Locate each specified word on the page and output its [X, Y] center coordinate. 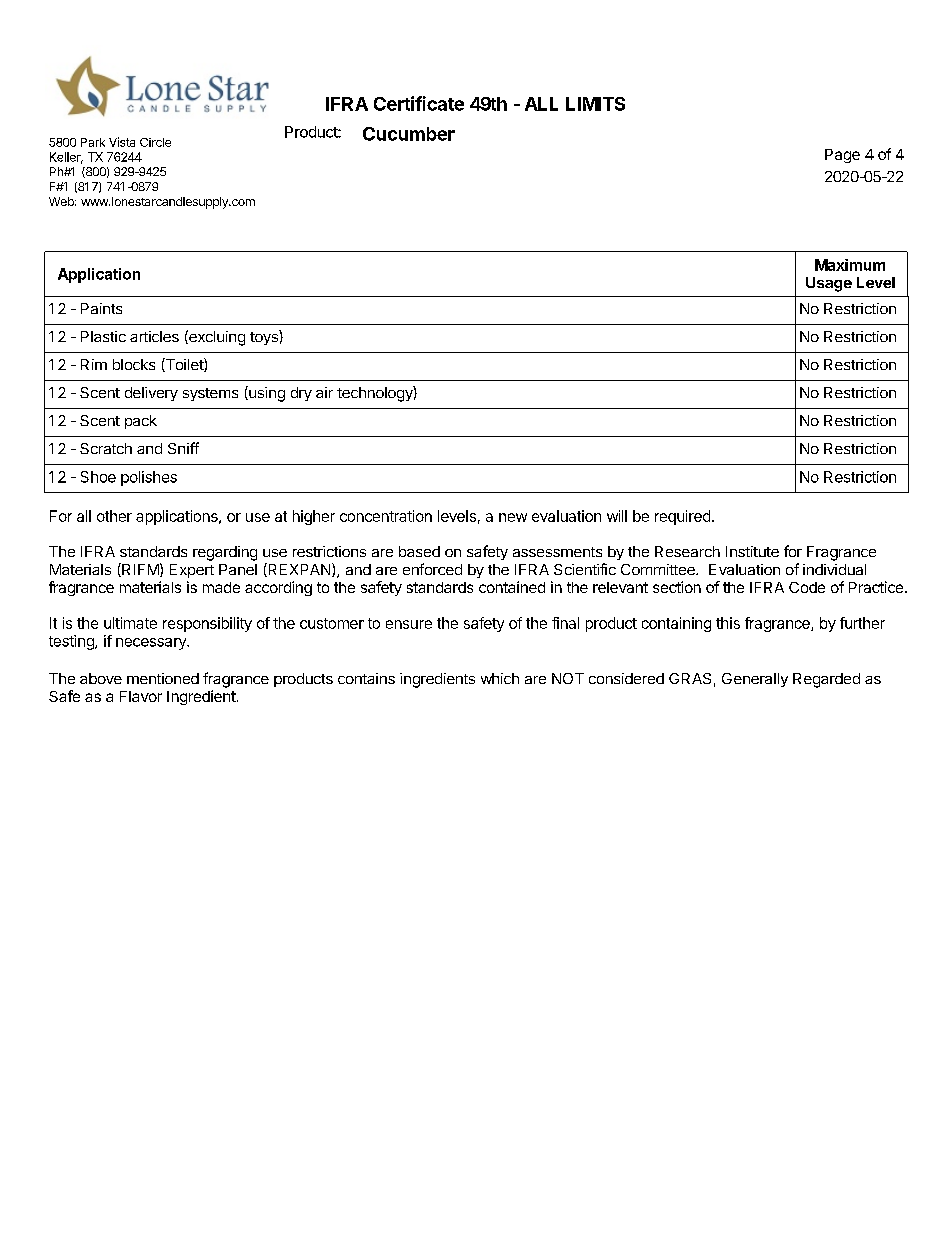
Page [842, 156]
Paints [101, 308]
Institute [752, 551]
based [419, 551]
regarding [225, 553]
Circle [155, 142]
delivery [151, 394]
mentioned [163, 678]
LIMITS [595, 104]
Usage [829, 284]
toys [265, 337]
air [324, 392]
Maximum [850, 265]
